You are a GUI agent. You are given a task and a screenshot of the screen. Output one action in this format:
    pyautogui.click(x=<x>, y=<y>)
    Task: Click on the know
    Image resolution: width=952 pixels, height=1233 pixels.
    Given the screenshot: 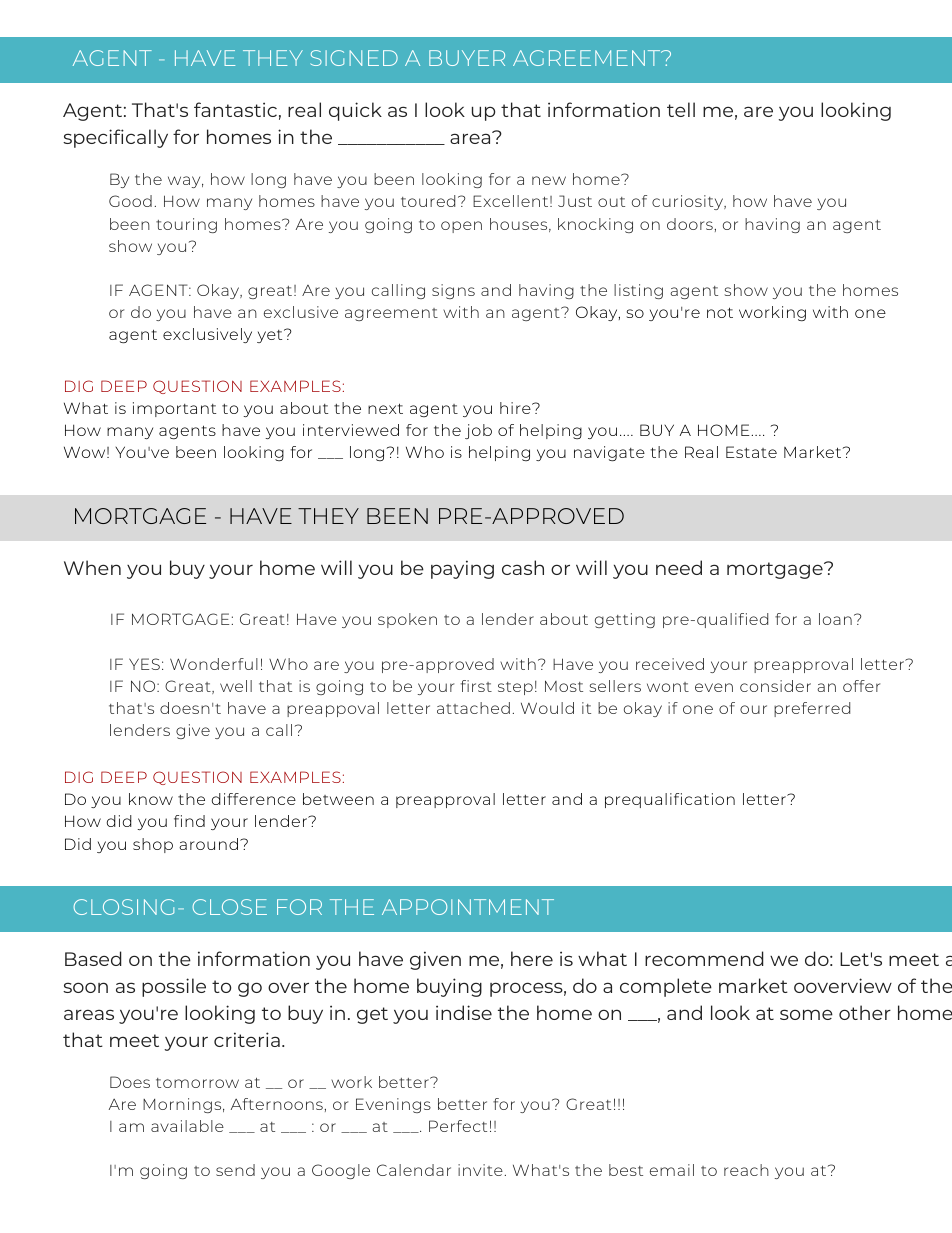 What is the action you would take?
    pyautogui.click(x=151, y=799)
